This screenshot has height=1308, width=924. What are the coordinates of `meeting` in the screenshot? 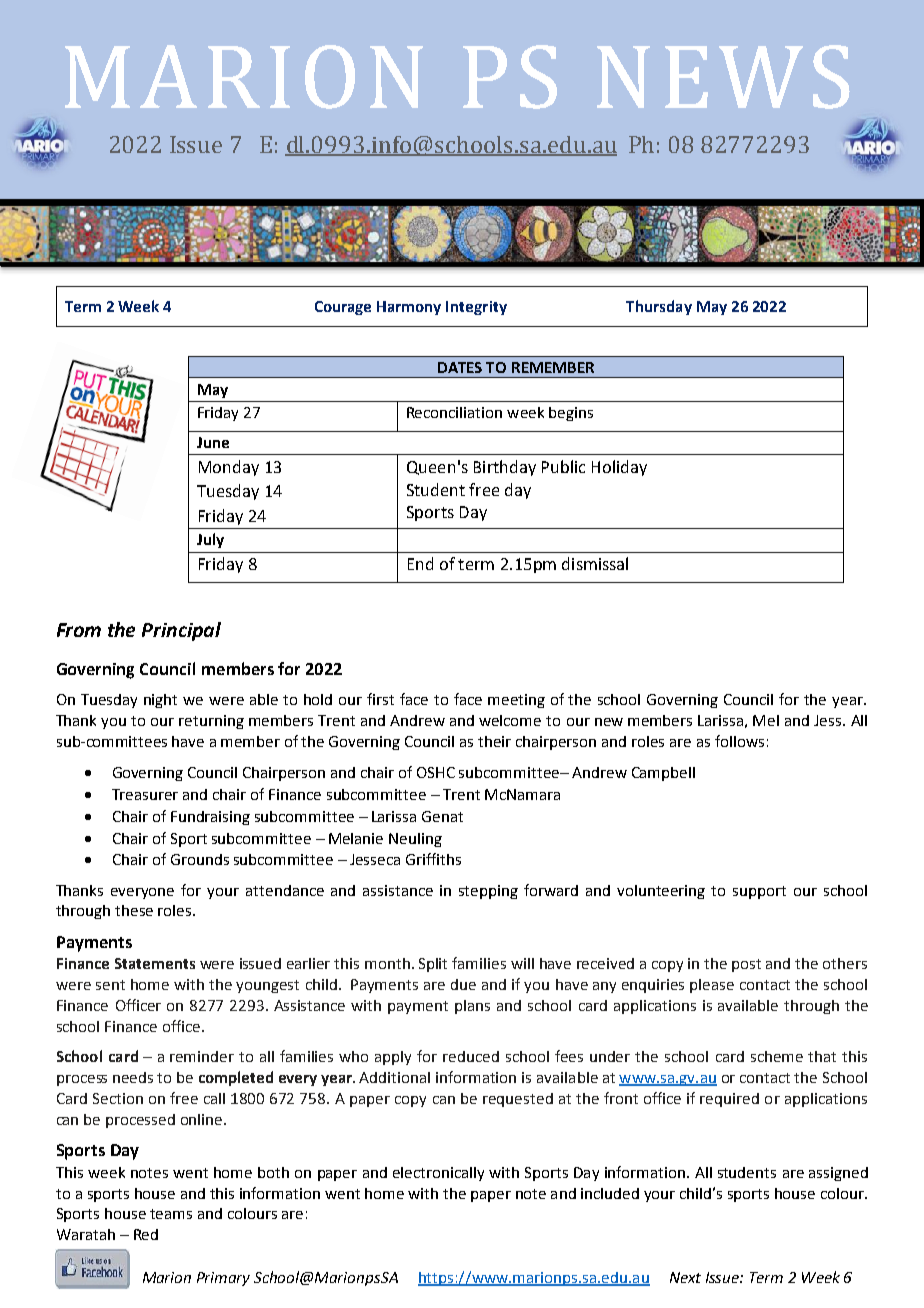 It's located at (516, 701).
